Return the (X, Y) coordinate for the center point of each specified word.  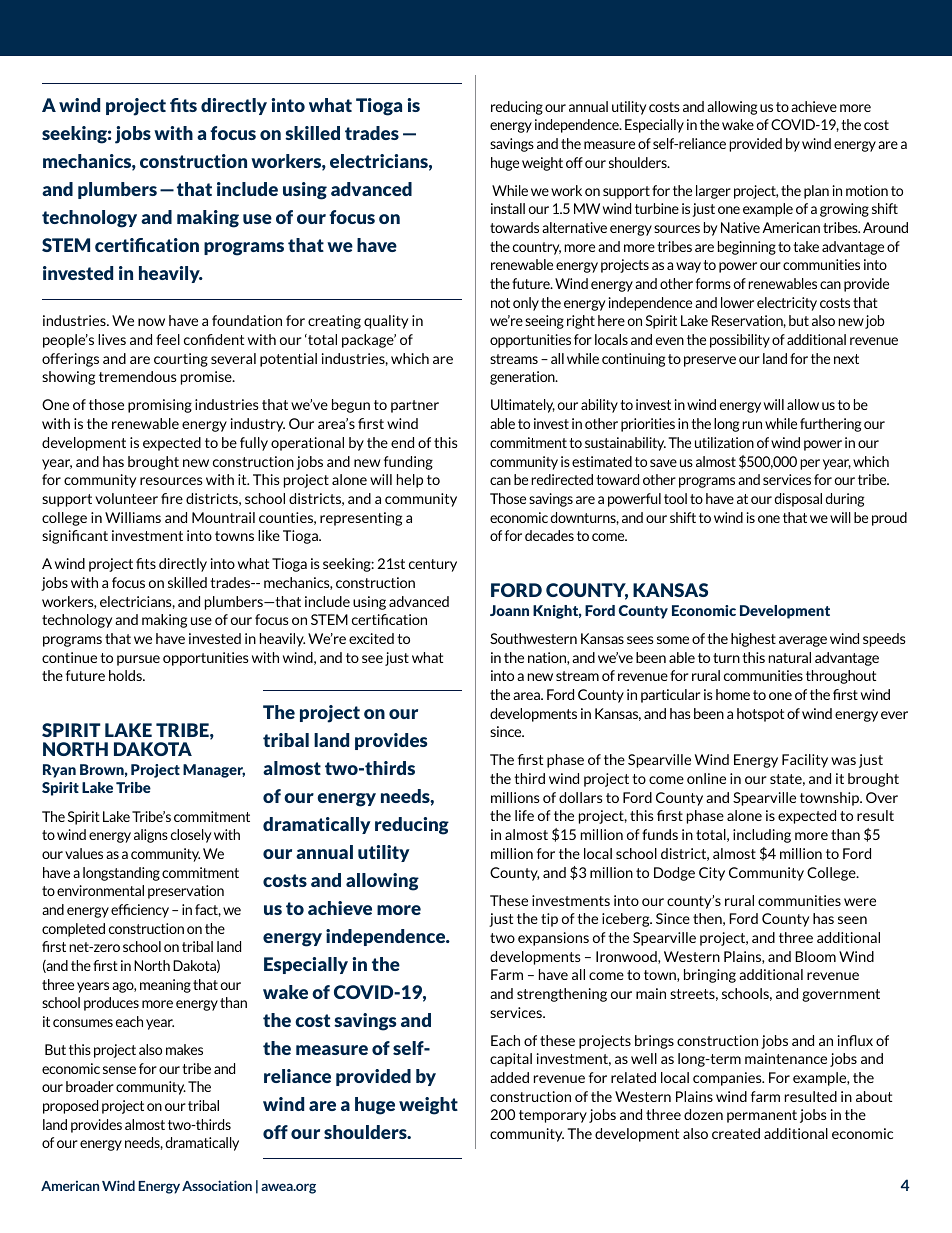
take (806, 246)
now (151, 322)
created (736, 1133)
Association (217, 1185)
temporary (553, 1116)
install (508, 208)
